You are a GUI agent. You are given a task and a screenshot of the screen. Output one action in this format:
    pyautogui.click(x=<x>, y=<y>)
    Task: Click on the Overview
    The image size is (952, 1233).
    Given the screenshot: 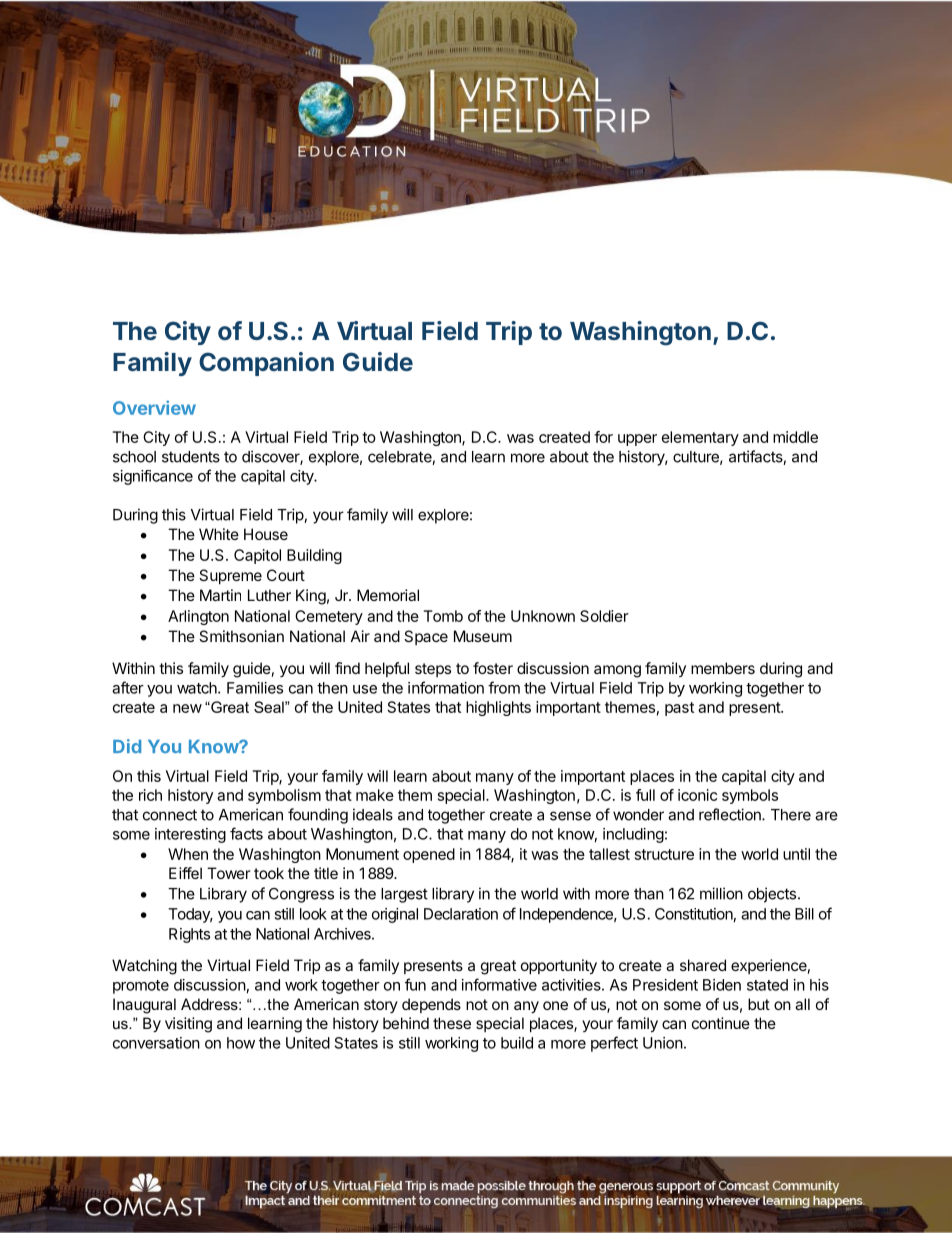 What is the action you would take?
    pyautogui.click(x=154, y=407)
